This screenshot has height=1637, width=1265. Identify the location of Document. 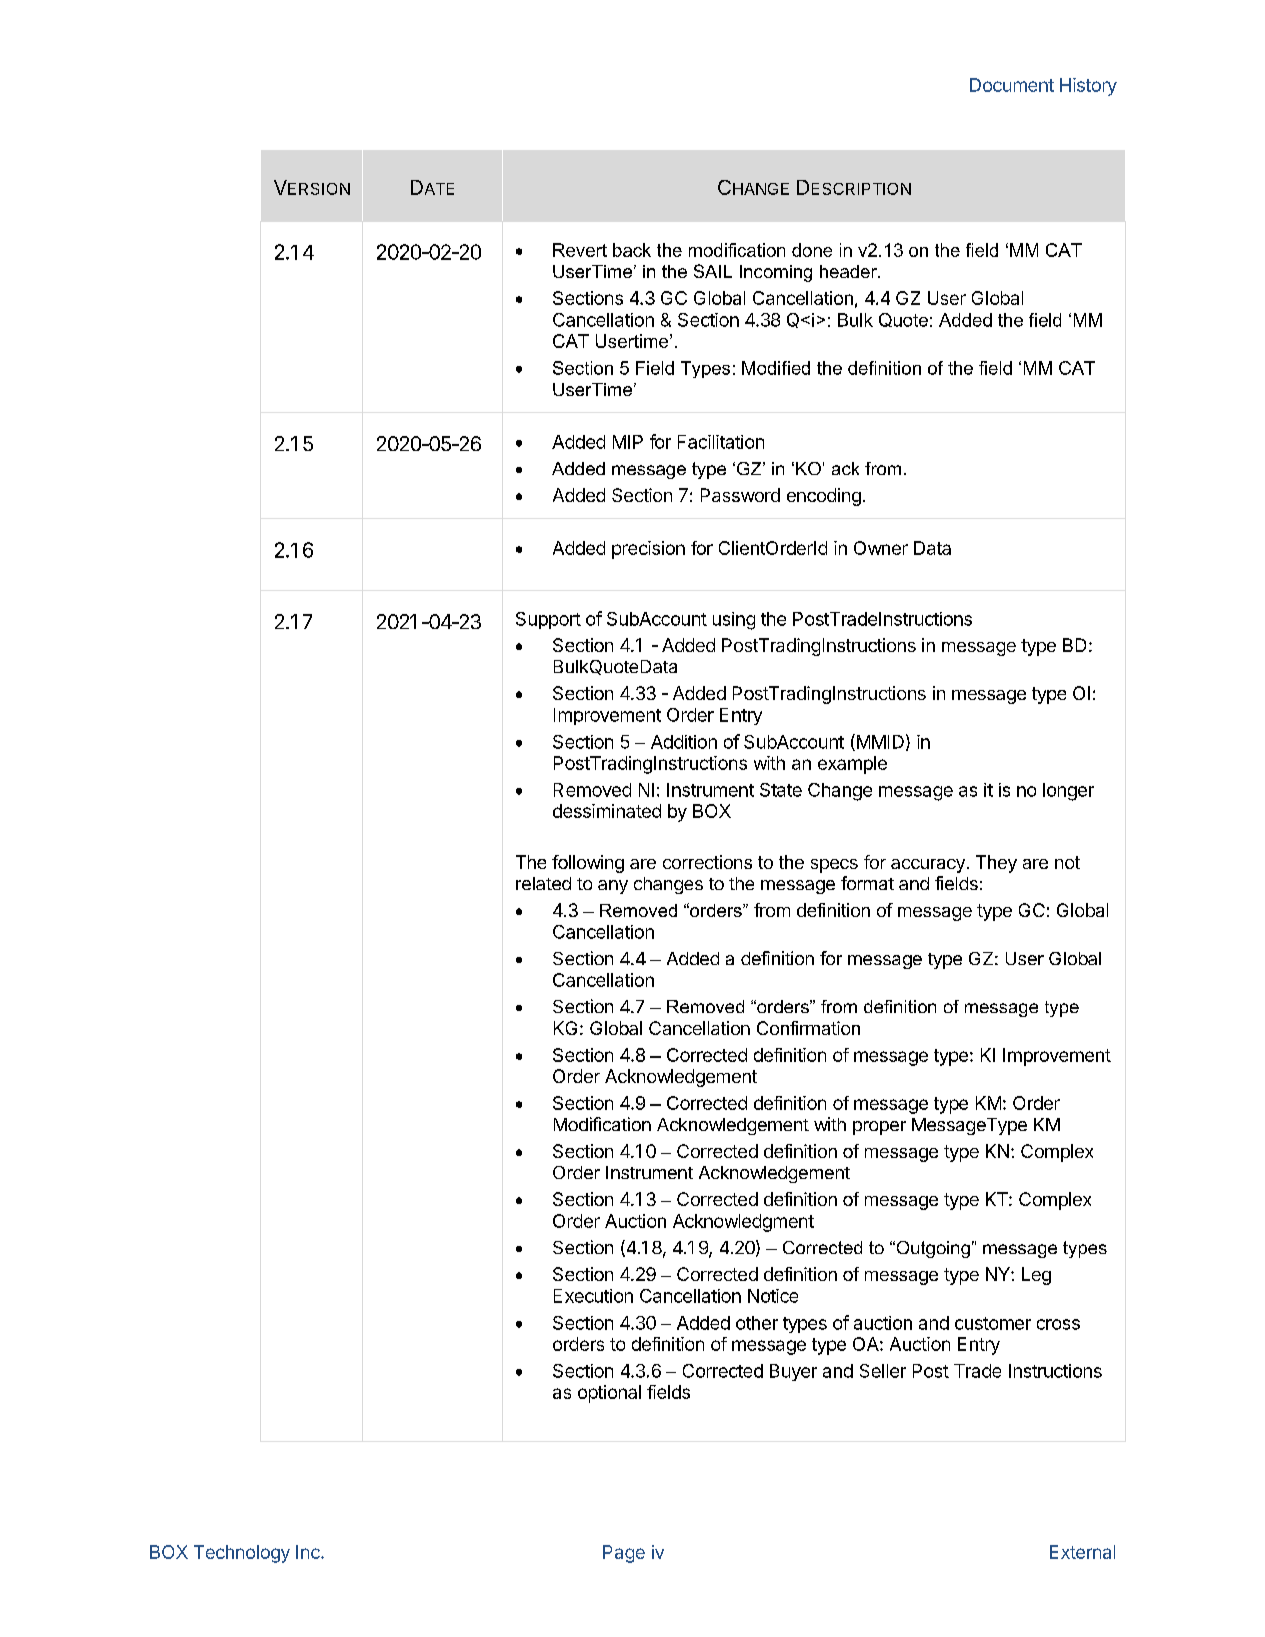
(1012, 85).
